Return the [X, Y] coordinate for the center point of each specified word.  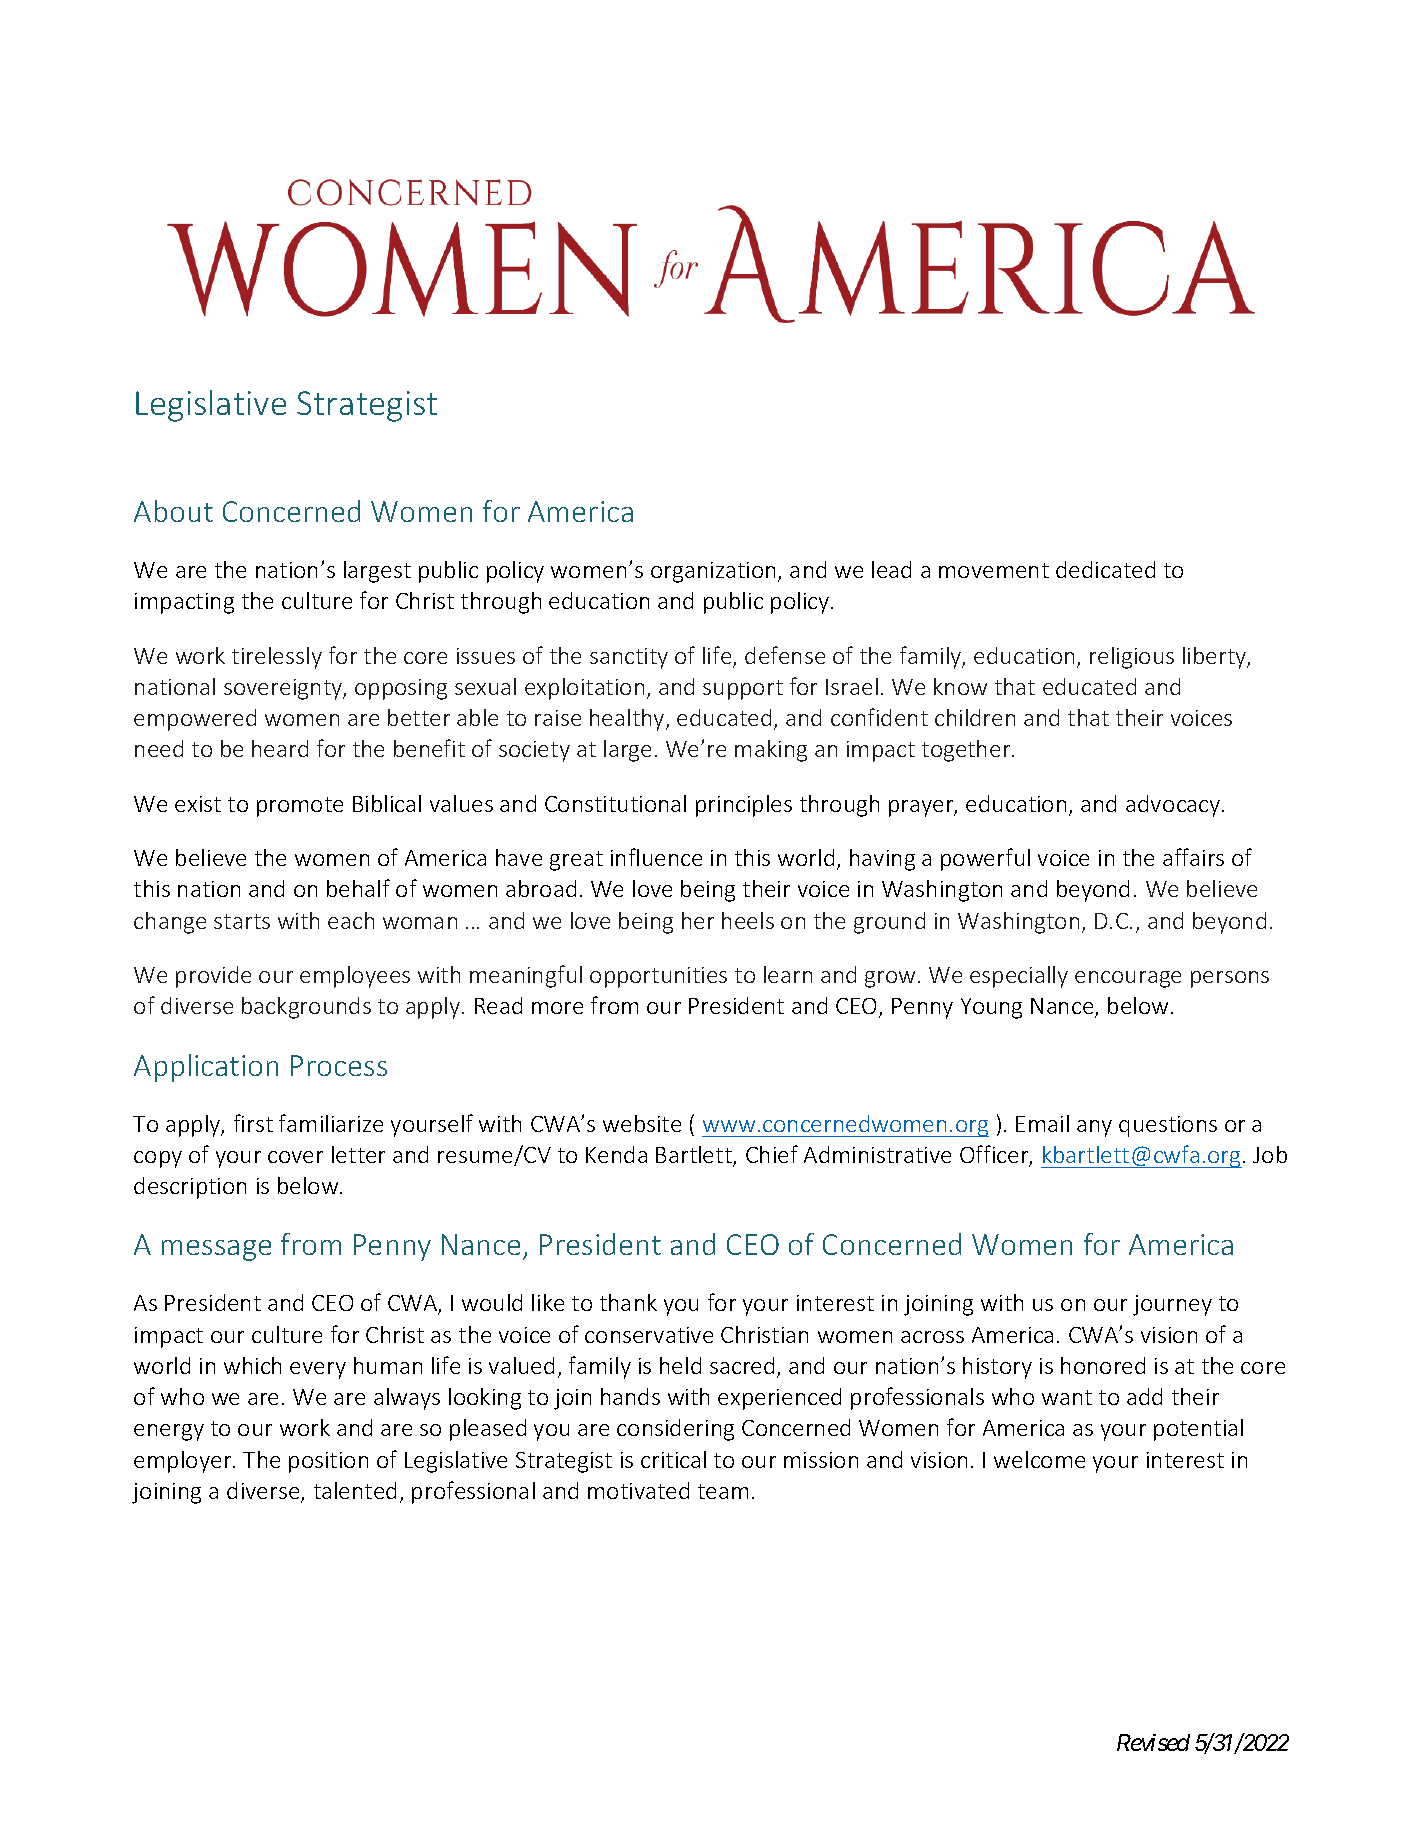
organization [713, 572]
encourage [1128, 979]
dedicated [1105, 569]
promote [300, 807]
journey [1172, 1305]
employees [355, 977]
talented [355, 1490]
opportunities [658, 977]
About [173, 511]
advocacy [1174, 806]
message [216, 1250]
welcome [1039, 1459]
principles [744, 806]
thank [628, 1302]
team [723, 1491]
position [328, 1462]
